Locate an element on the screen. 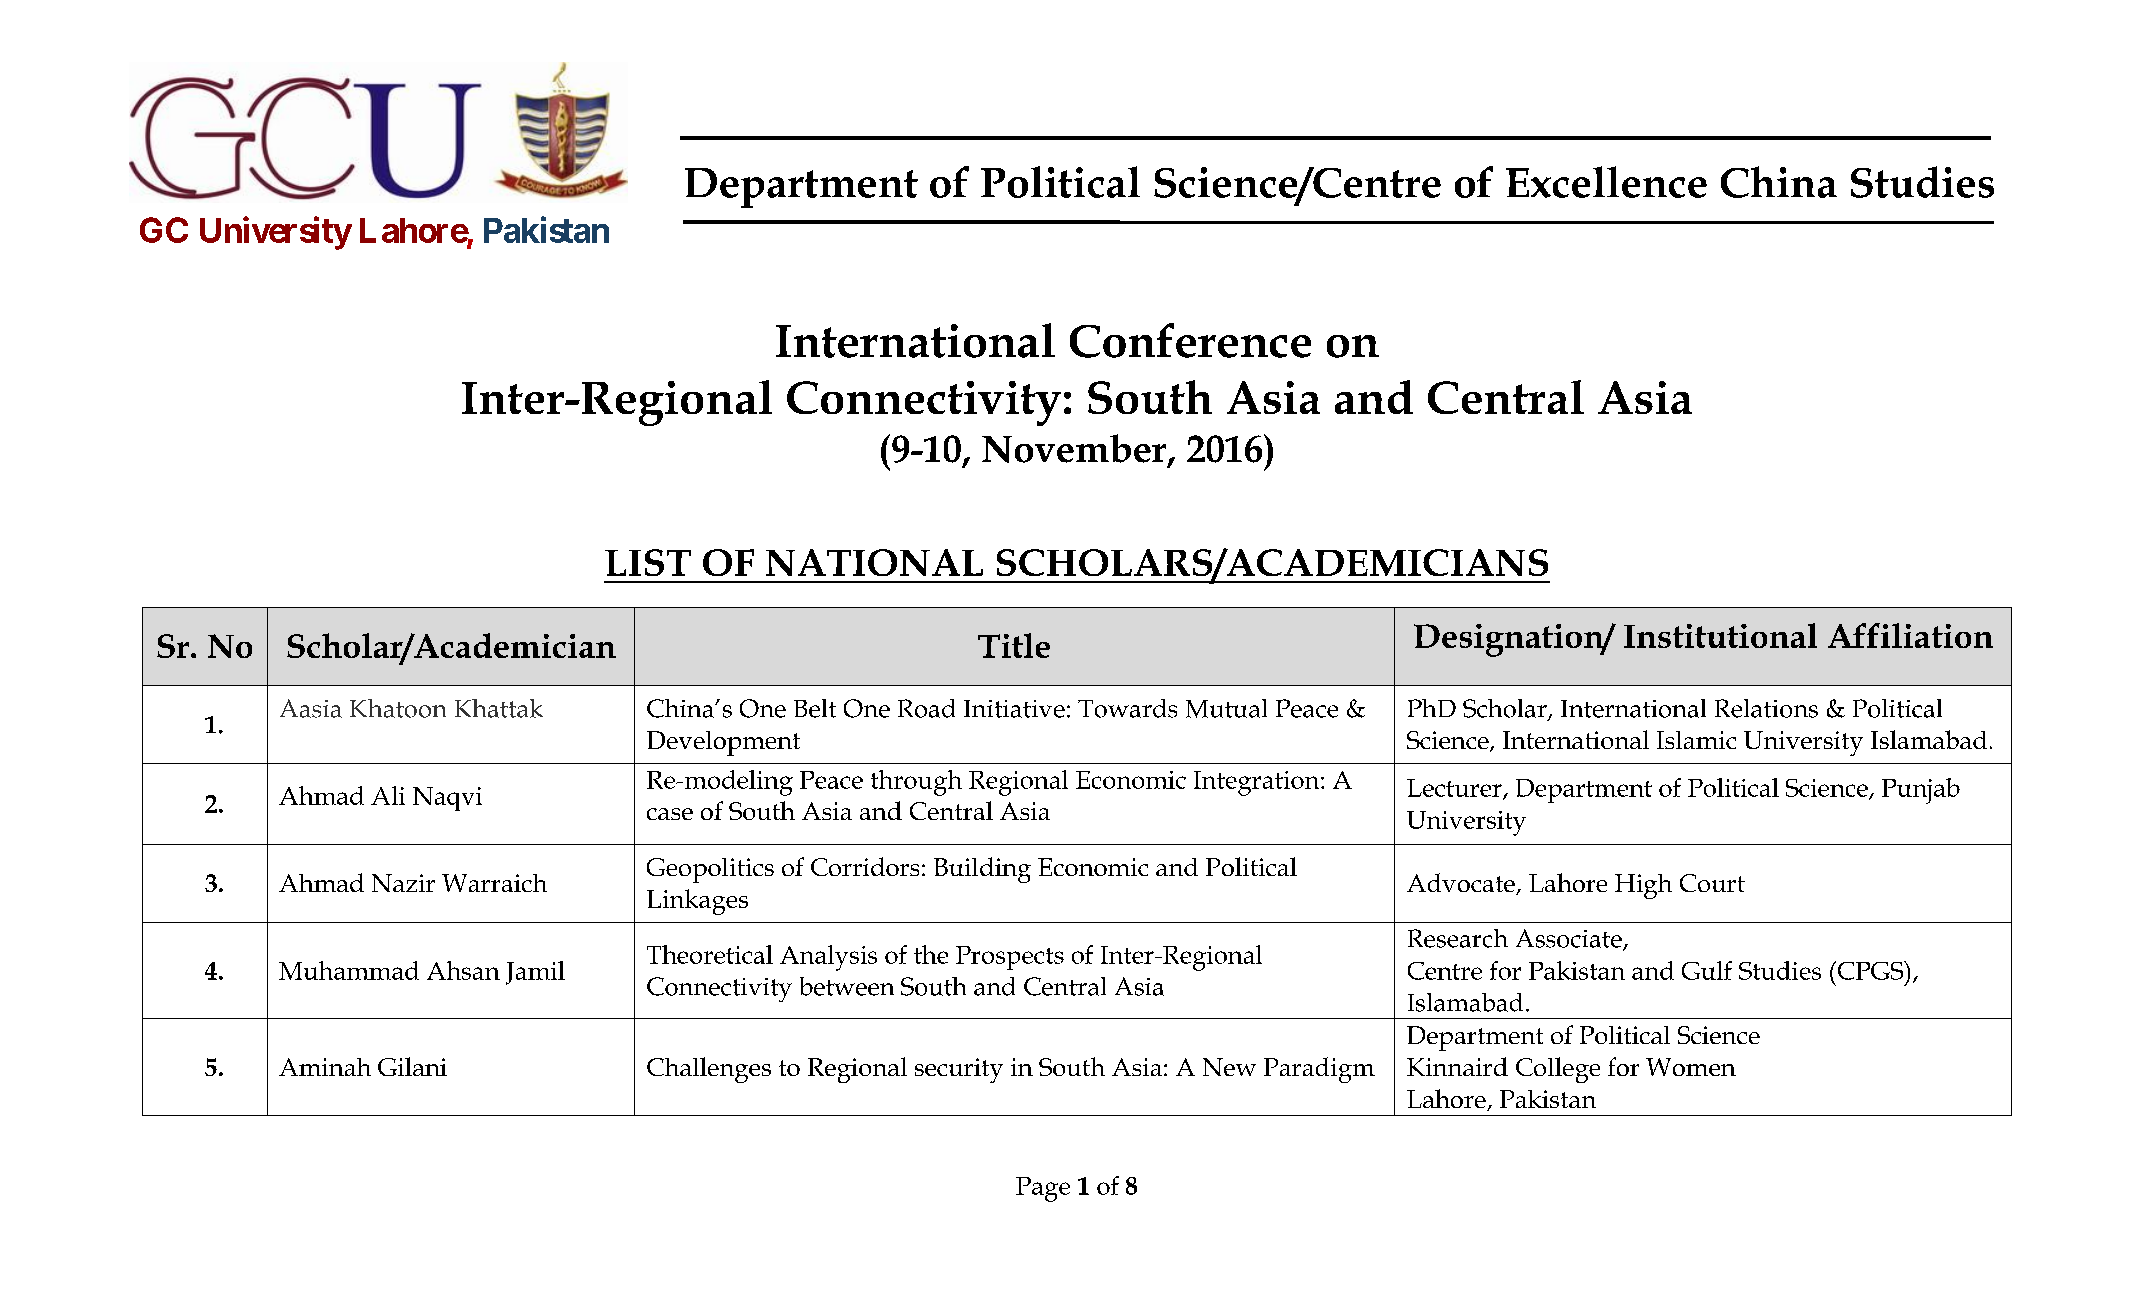  Page is located at coordinates (1043, 1189).
